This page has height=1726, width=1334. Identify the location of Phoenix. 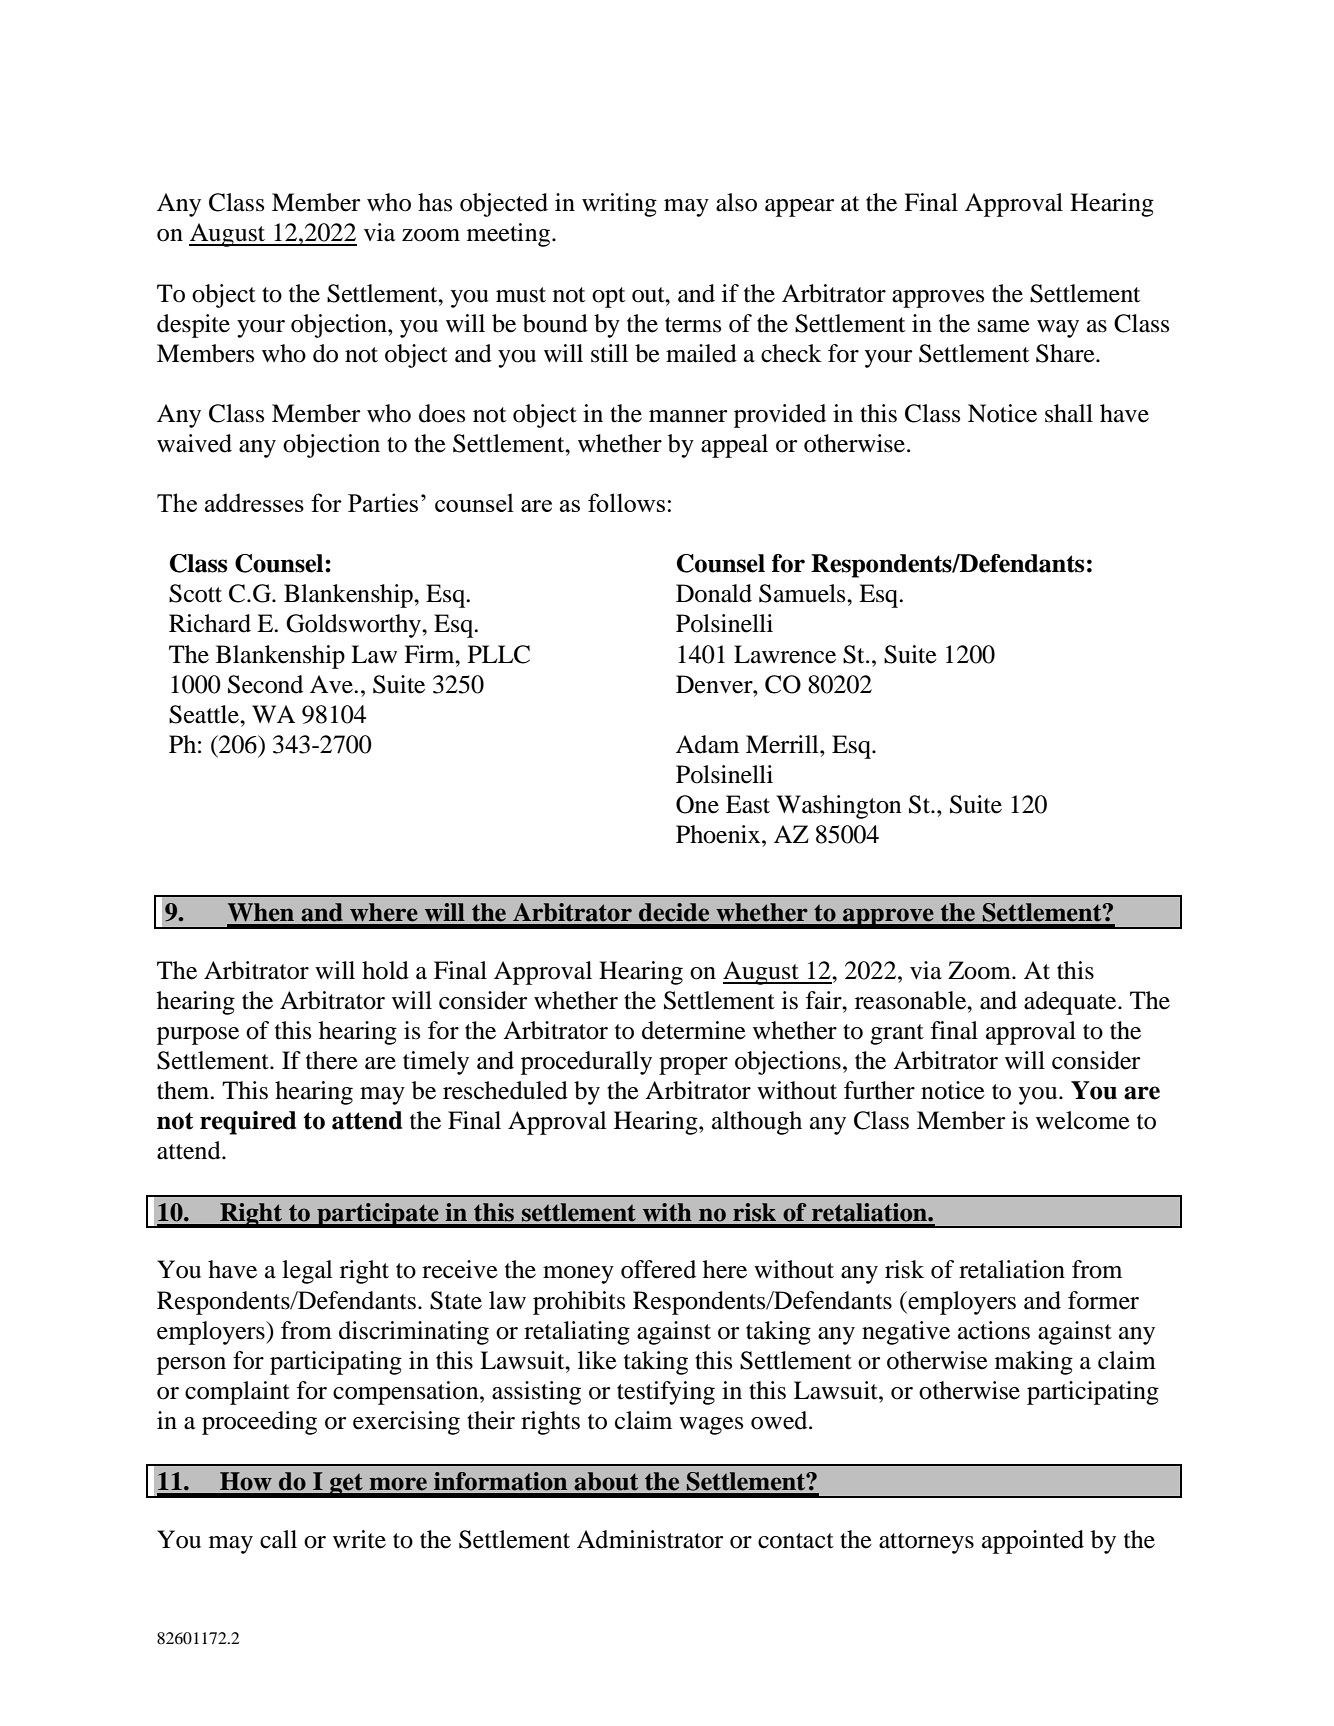
(719, 834).
